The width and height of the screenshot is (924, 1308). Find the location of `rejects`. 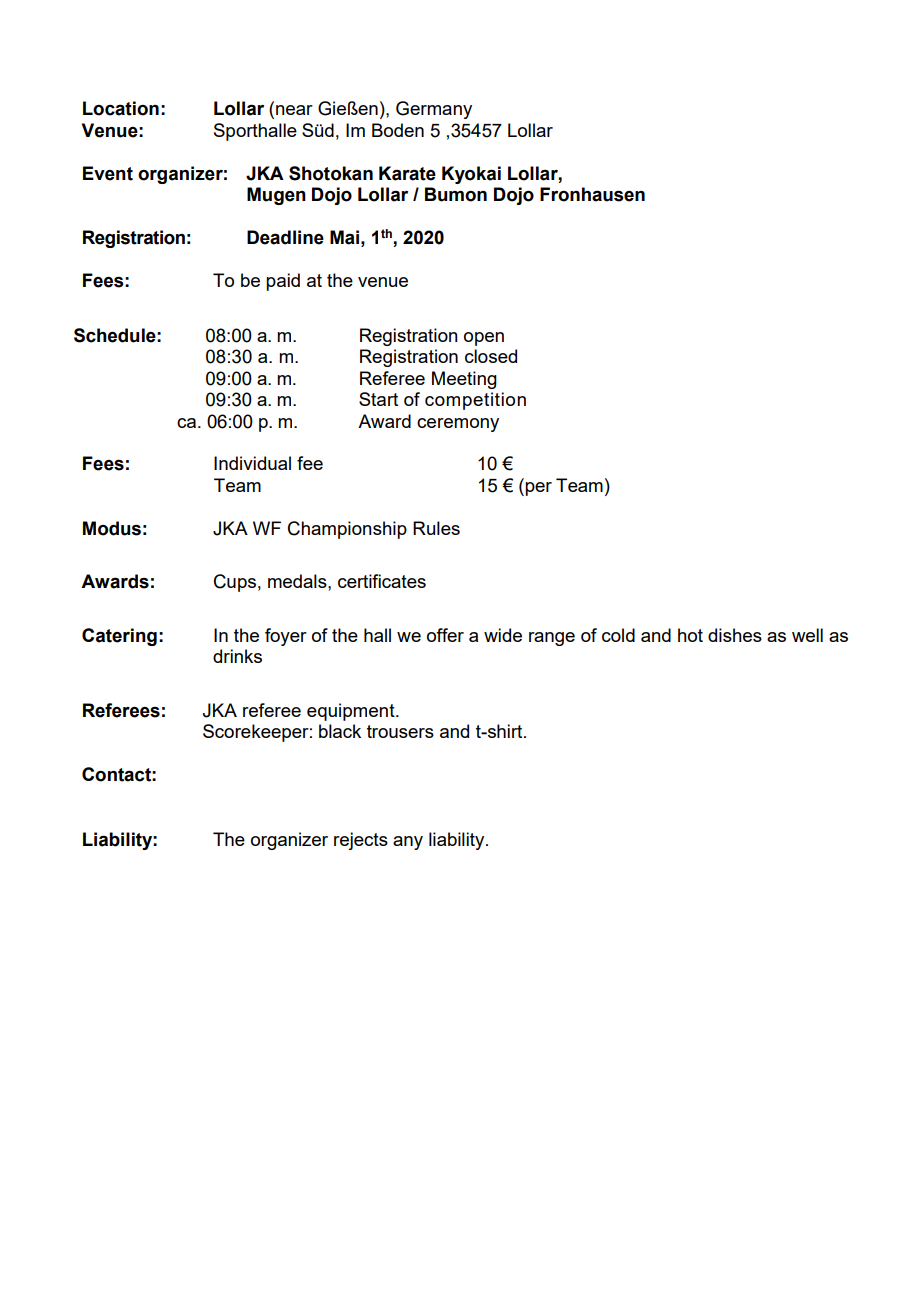

rejects is located at coordinates (361, 841).
